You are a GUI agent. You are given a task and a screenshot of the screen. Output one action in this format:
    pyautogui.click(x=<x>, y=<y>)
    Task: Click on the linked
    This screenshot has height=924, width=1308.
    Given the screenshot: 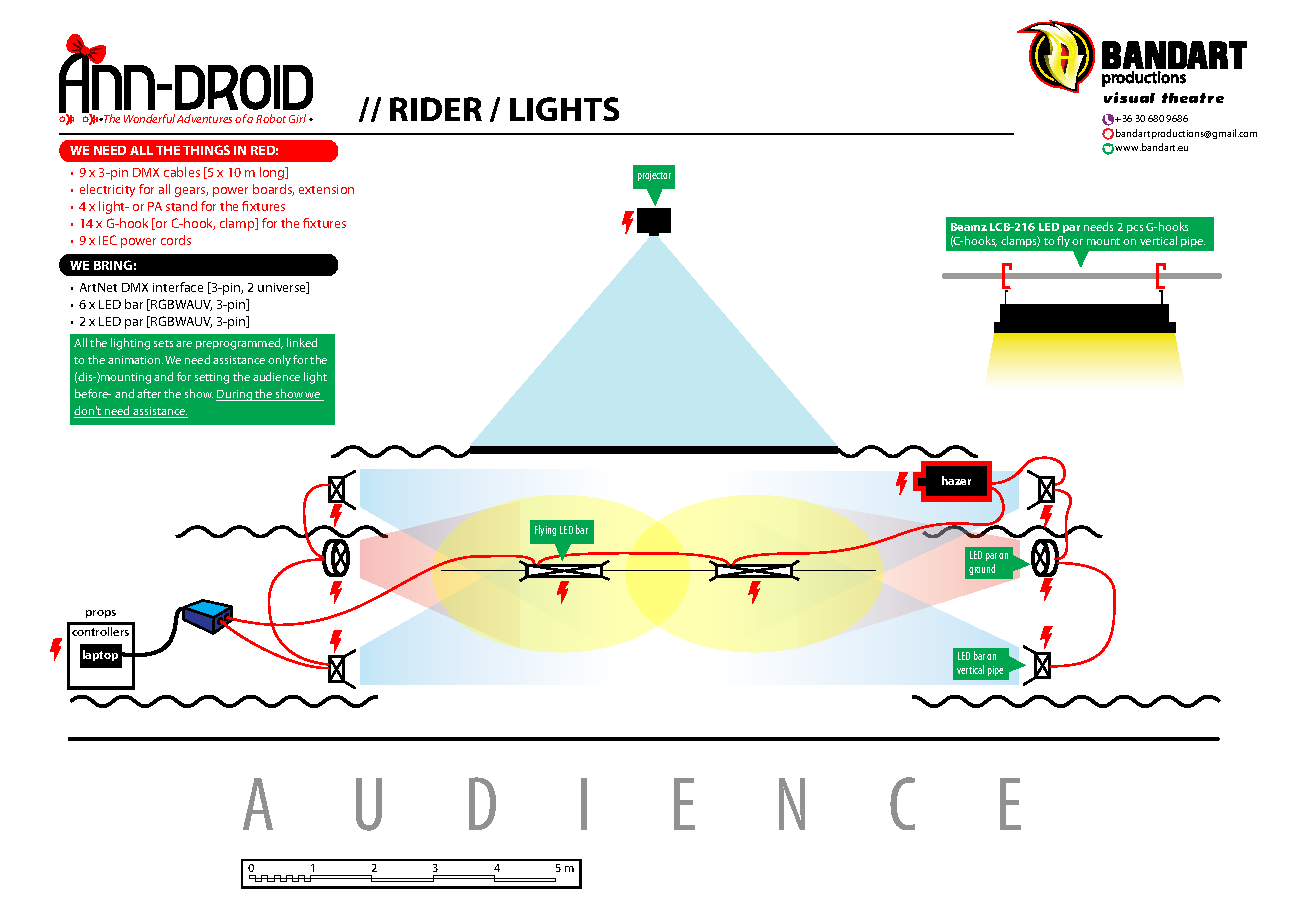 What is the action you would take?
    pyautogui.click(x=302, y=342)
